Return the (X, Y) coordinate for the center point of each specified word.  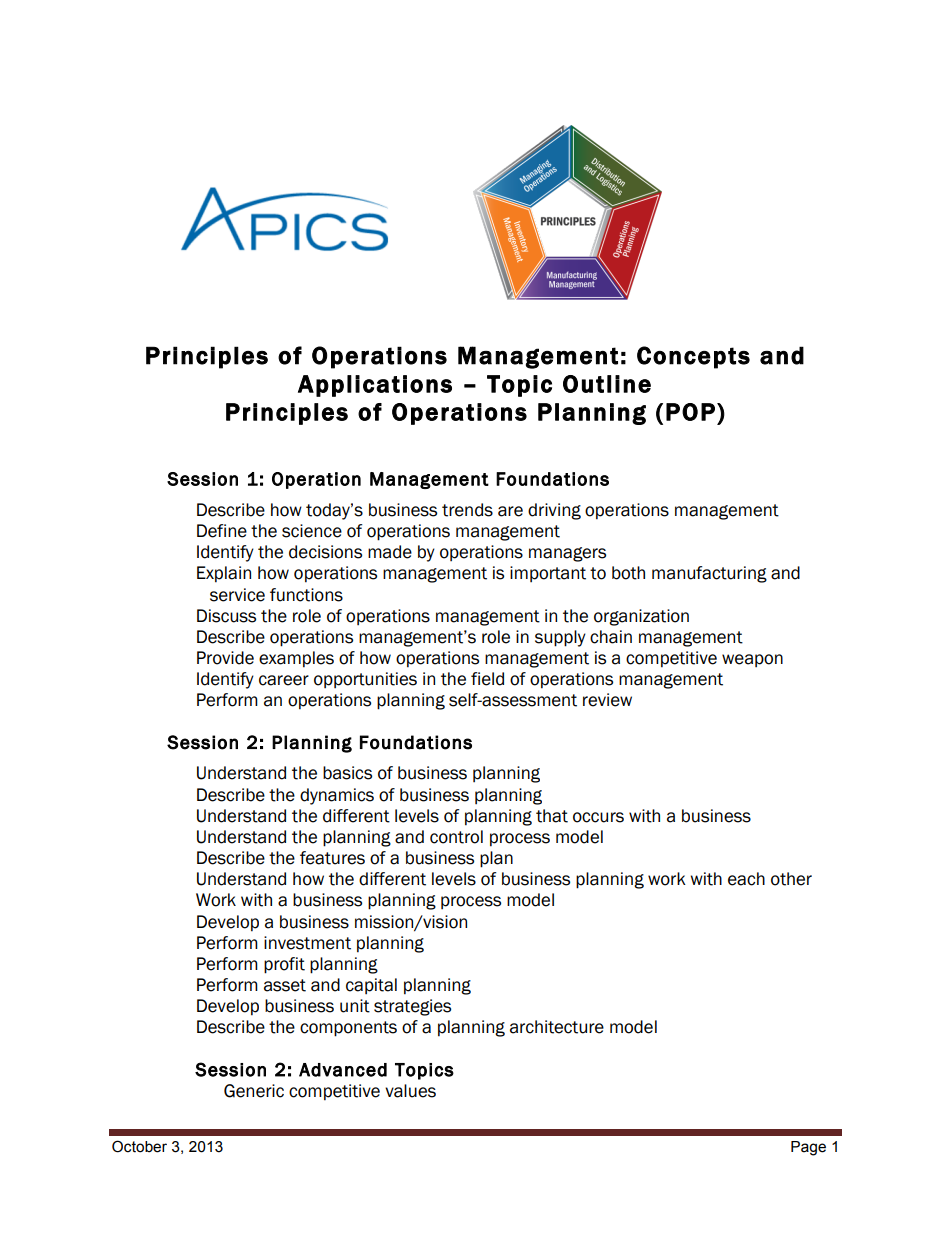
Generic (254, 1091)
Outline (607, 384)
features (332, 858)
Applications (375, 386)
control (456, 837)
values (410, 1091)
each (746, 879)
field (487, 679)
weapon (752, 660)
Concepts (693, 357)
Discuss (226, 616)
